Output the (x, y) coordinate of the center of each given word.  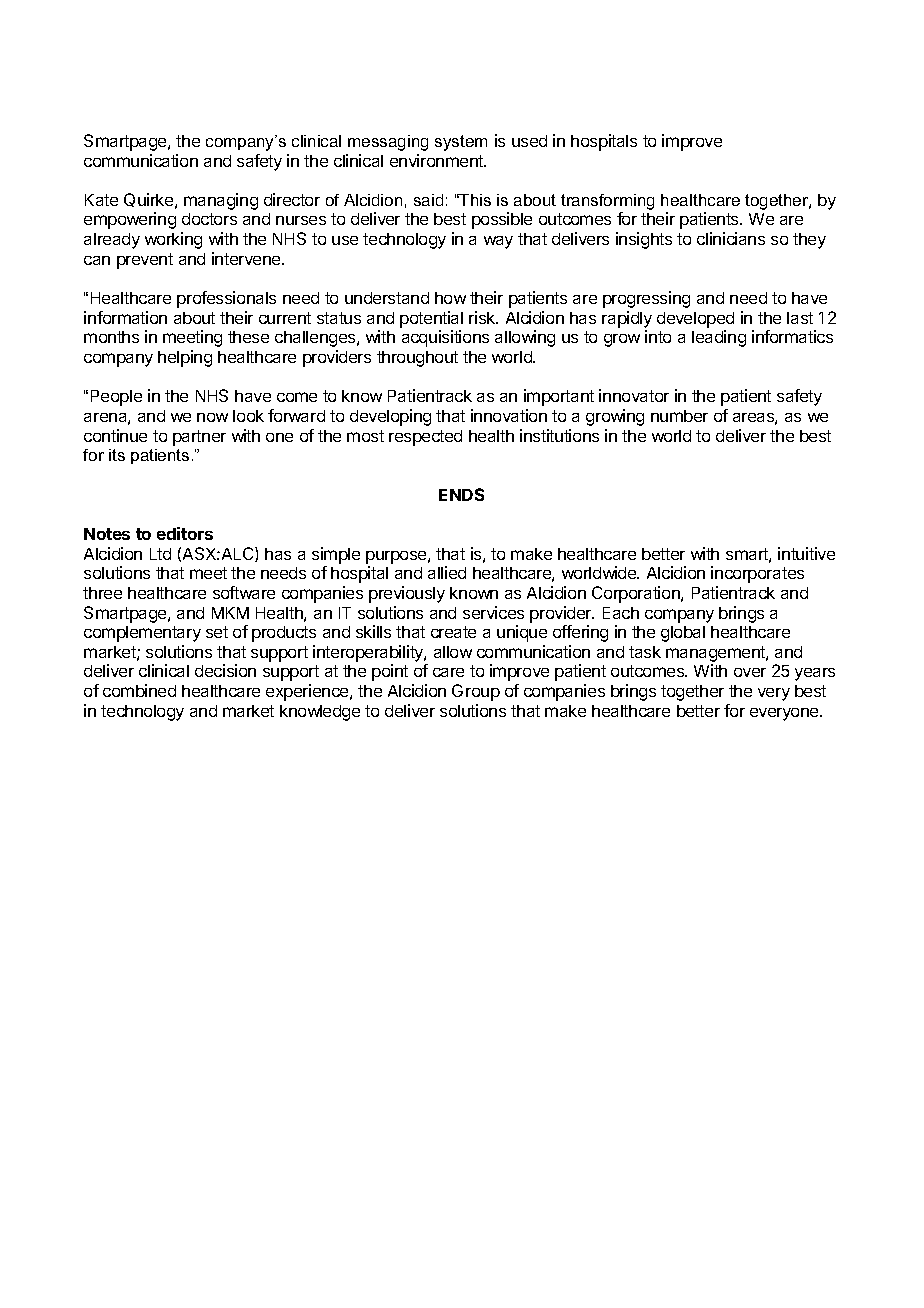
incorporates (757, 574)
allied (447, 572)
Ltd (160, 554)
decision (225, 670)
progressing (646, 299)
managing (221, 201)
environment (437, 160)
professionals (226, 299)
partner (199, 438)
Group (476, 692)
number (679, 416)
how (450, 298)
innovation (509, 415)
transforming (607, 202)
